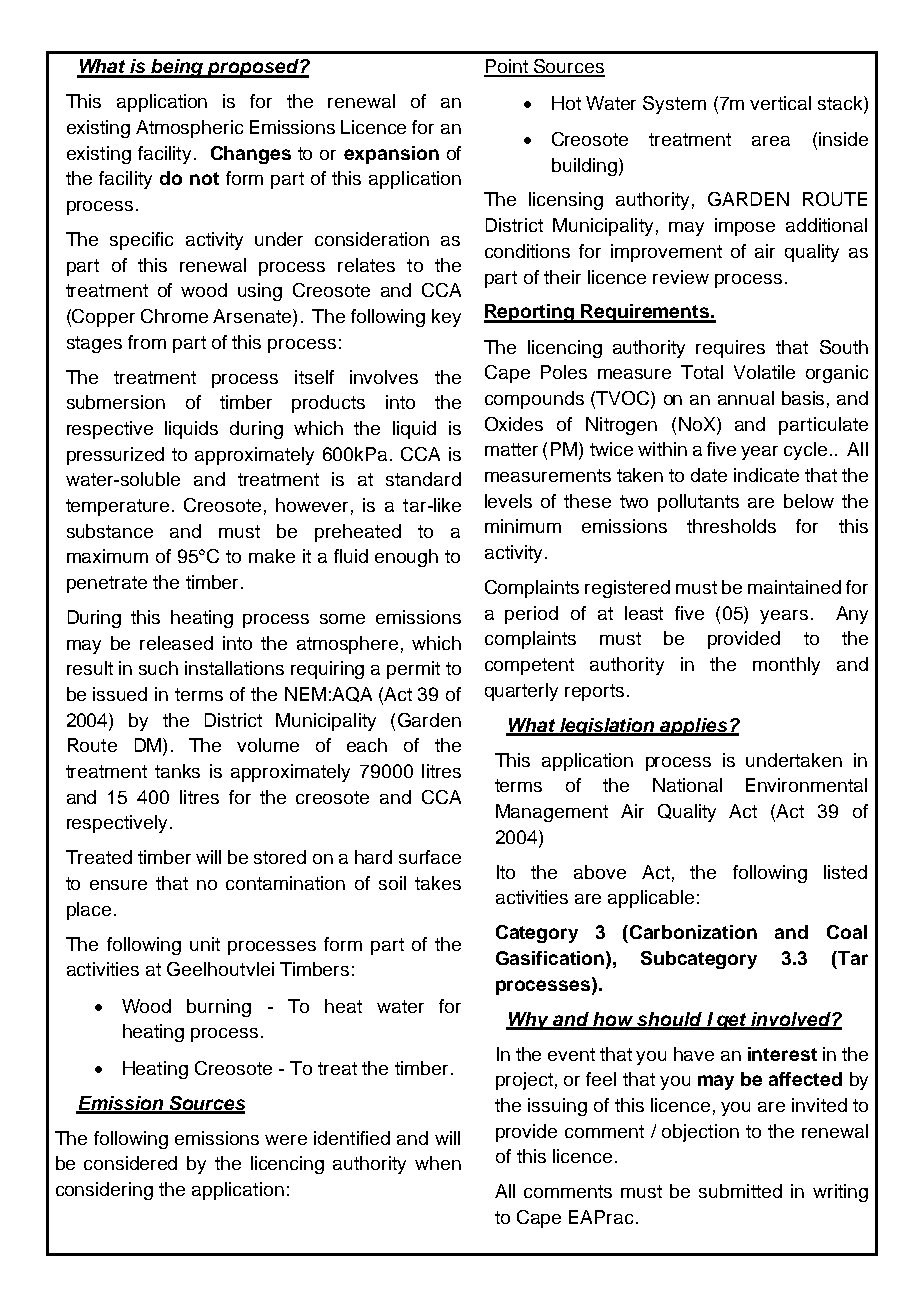 Image resolution: width=924 pixels, height=1307 pixels. What do you see at coordinates (780, 103) in the document?
I see `vertical` at bounding box center [780, 103].
